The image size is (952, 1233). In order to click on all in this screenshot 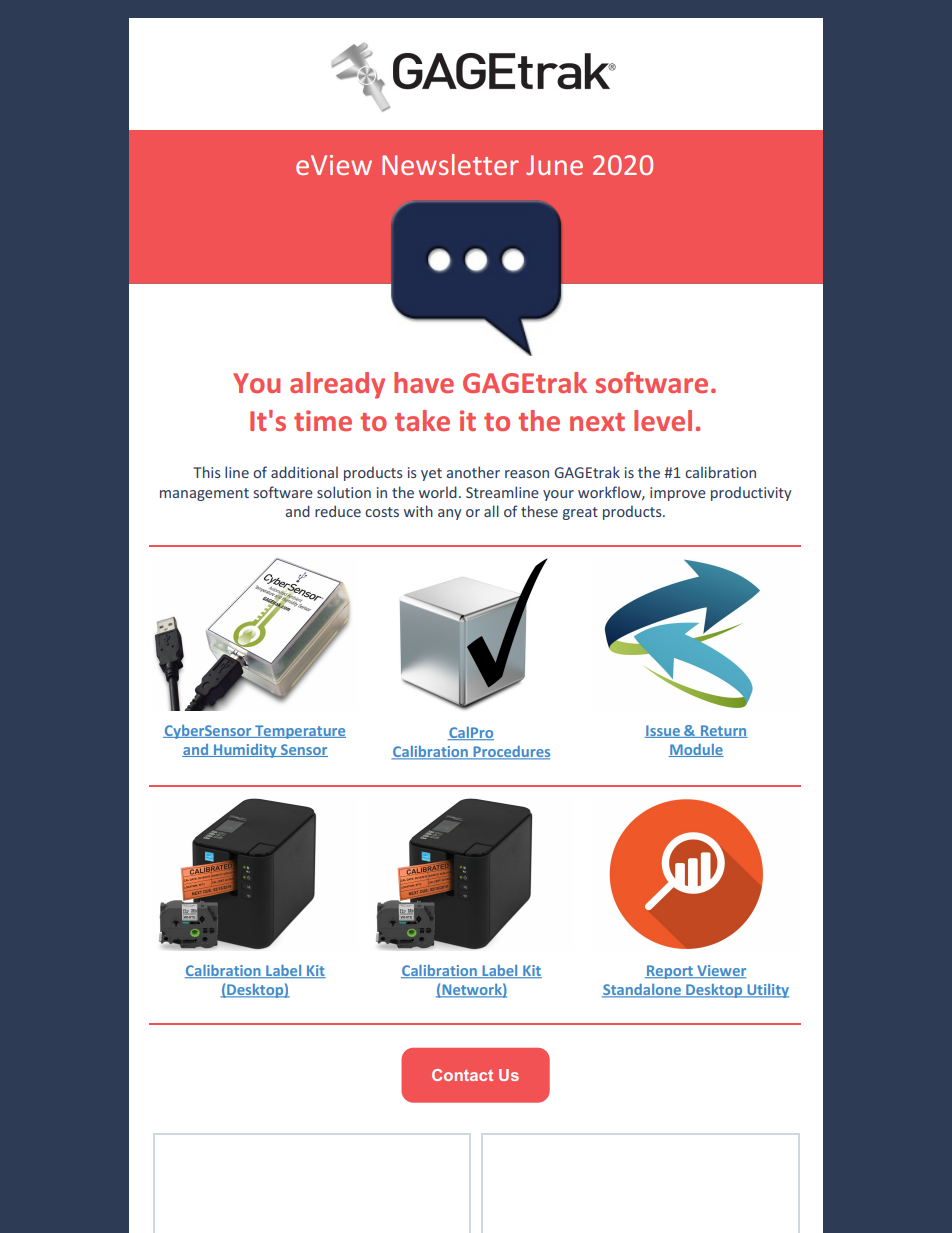, I will do `click(491, 511)`.
